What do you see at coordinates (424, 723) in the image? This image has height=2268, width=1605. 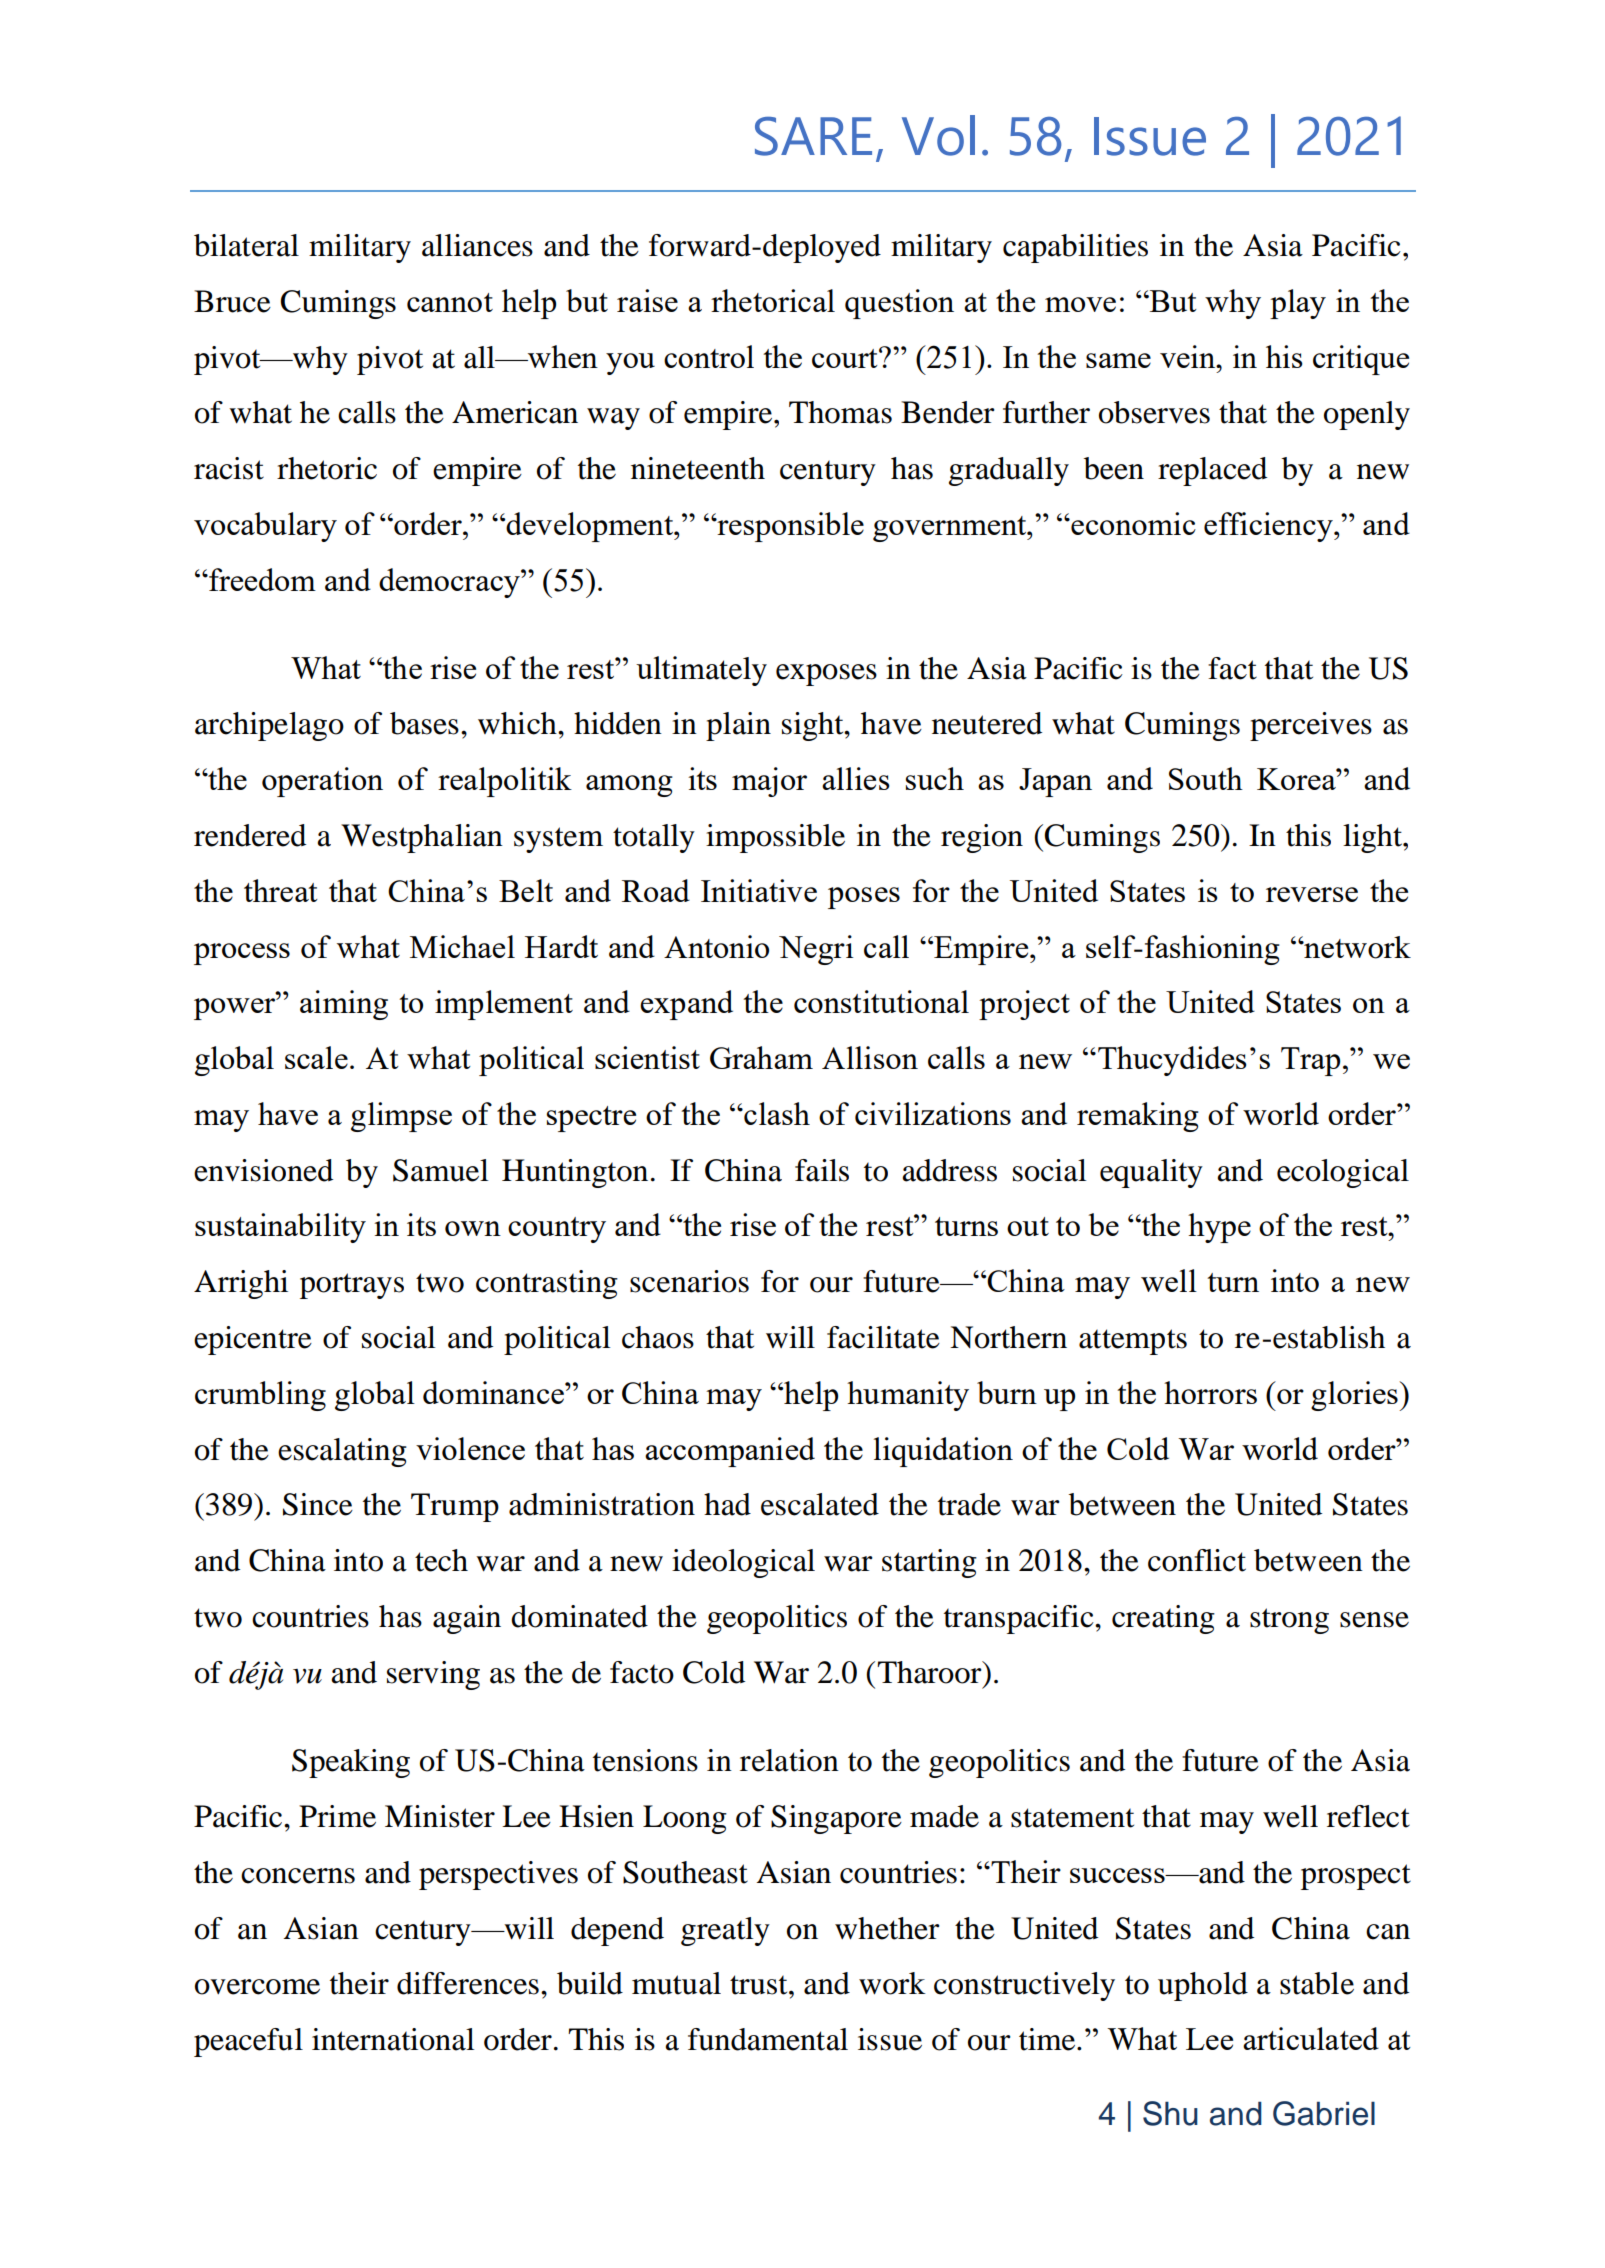 I see `bases` at bounding box center [424, 723].
